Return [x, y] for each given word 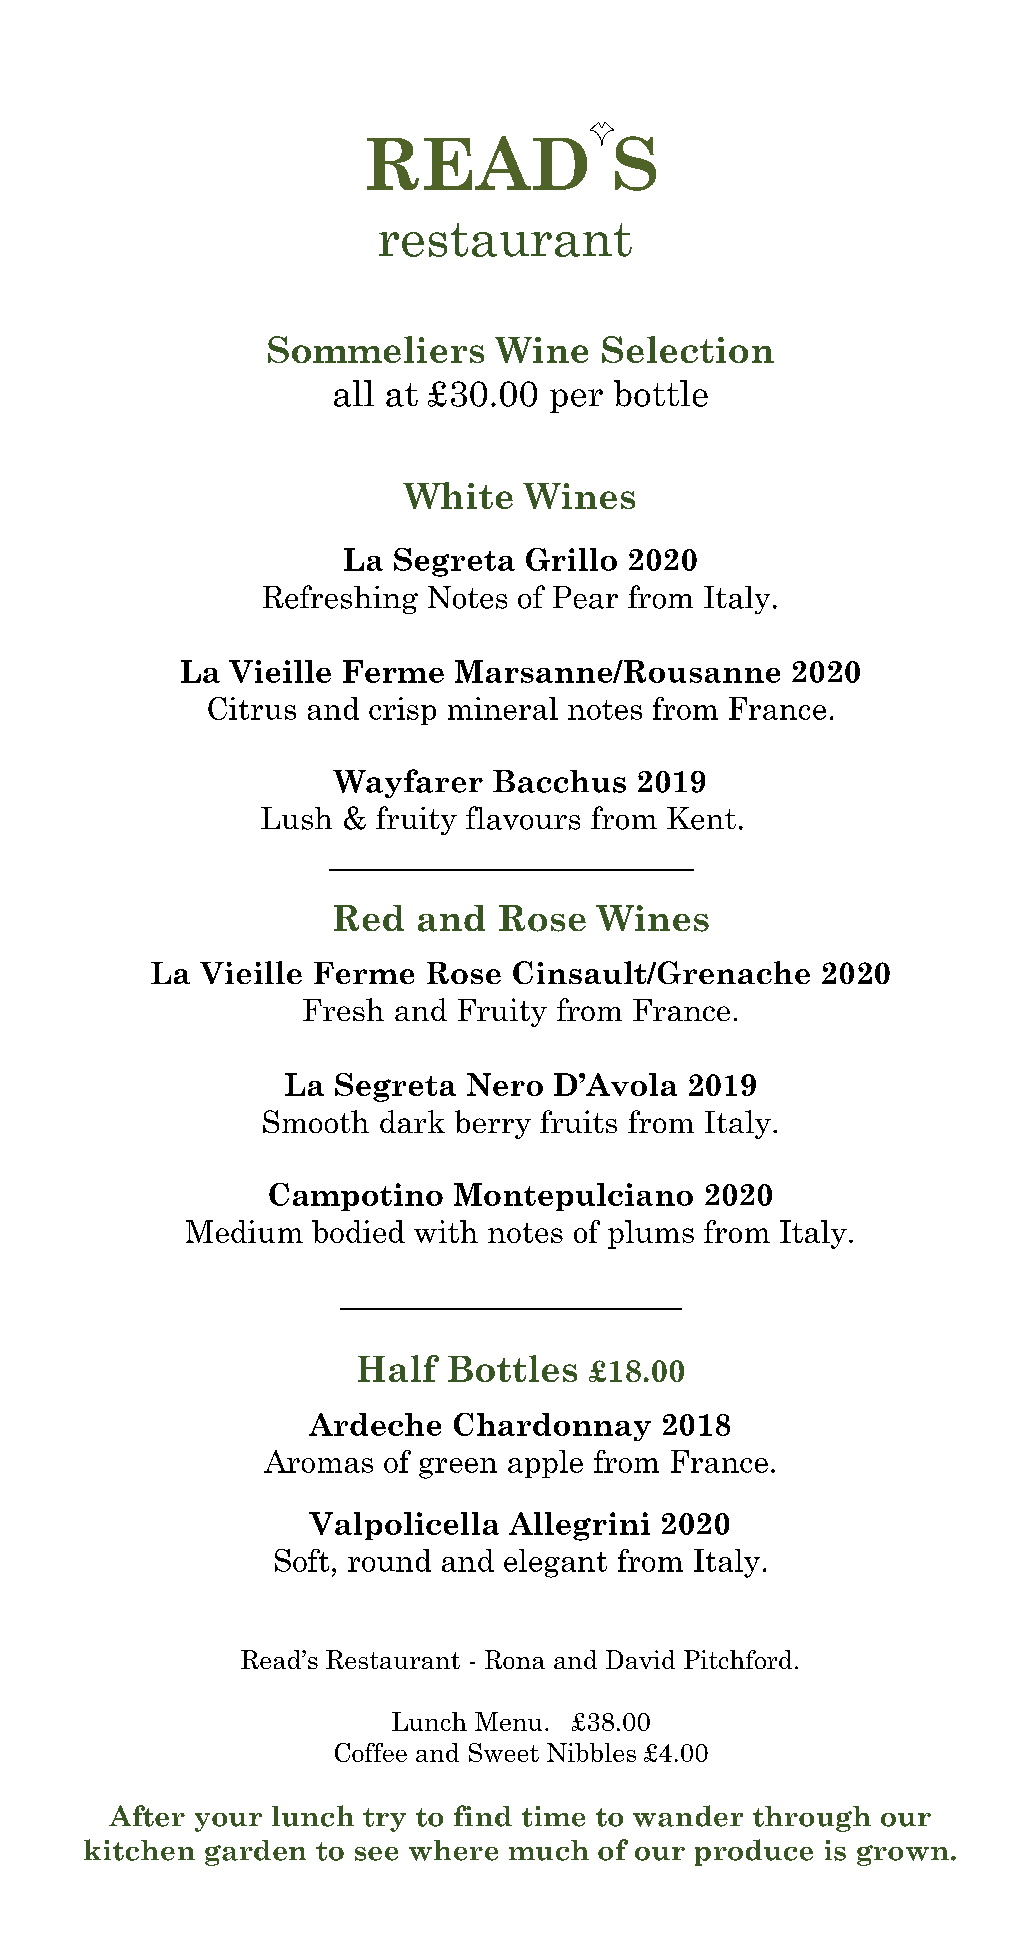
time [553, 1816]
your [228, 1822]
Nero [505, 1084]
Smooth [316, 1121]
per [576, 401]
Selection [688, 349]
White [458, 495]
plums [651, 1234]
